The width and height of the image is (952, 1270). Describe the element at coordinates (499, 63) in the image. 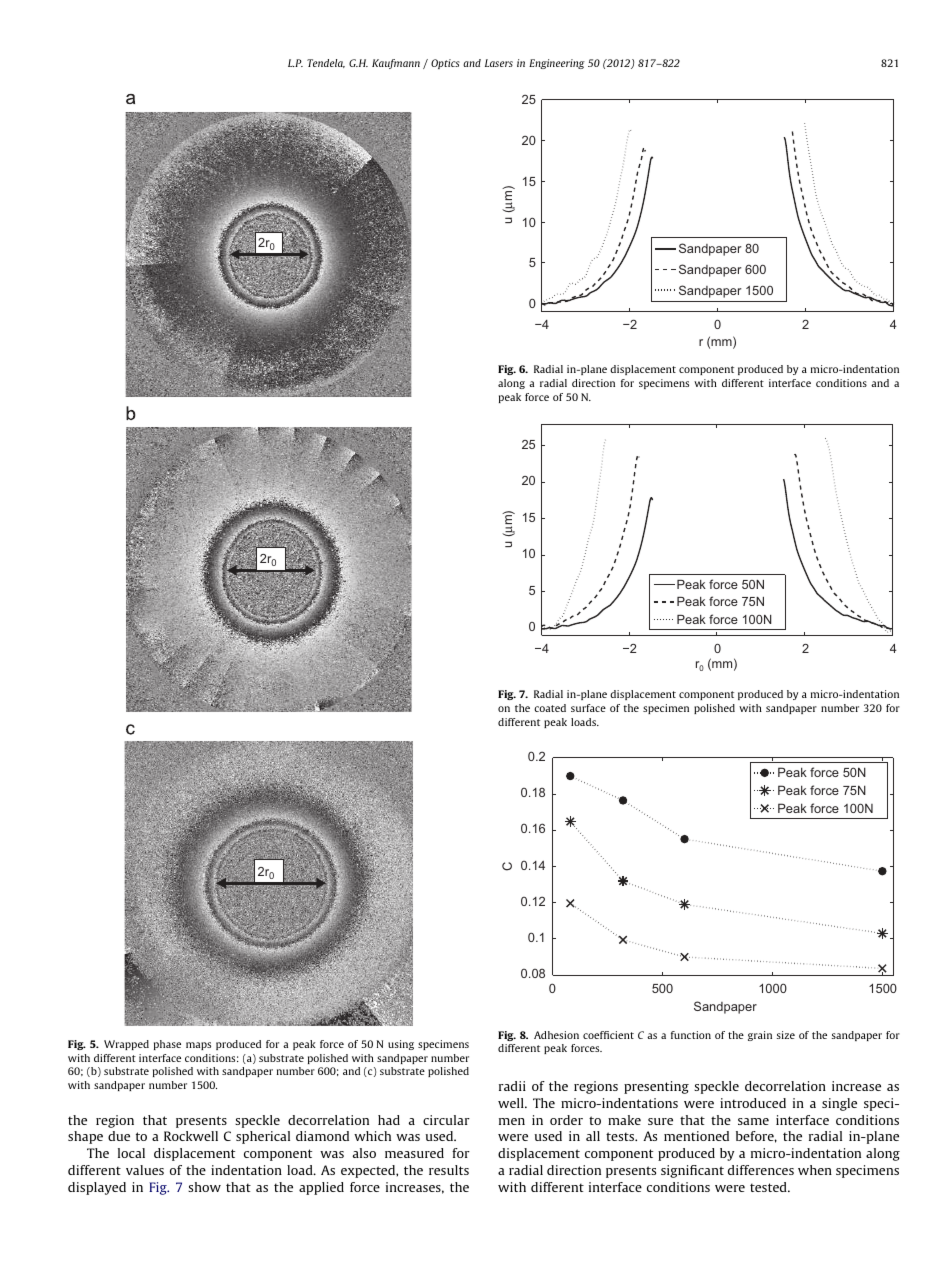

I see `Lasers` at that location.
